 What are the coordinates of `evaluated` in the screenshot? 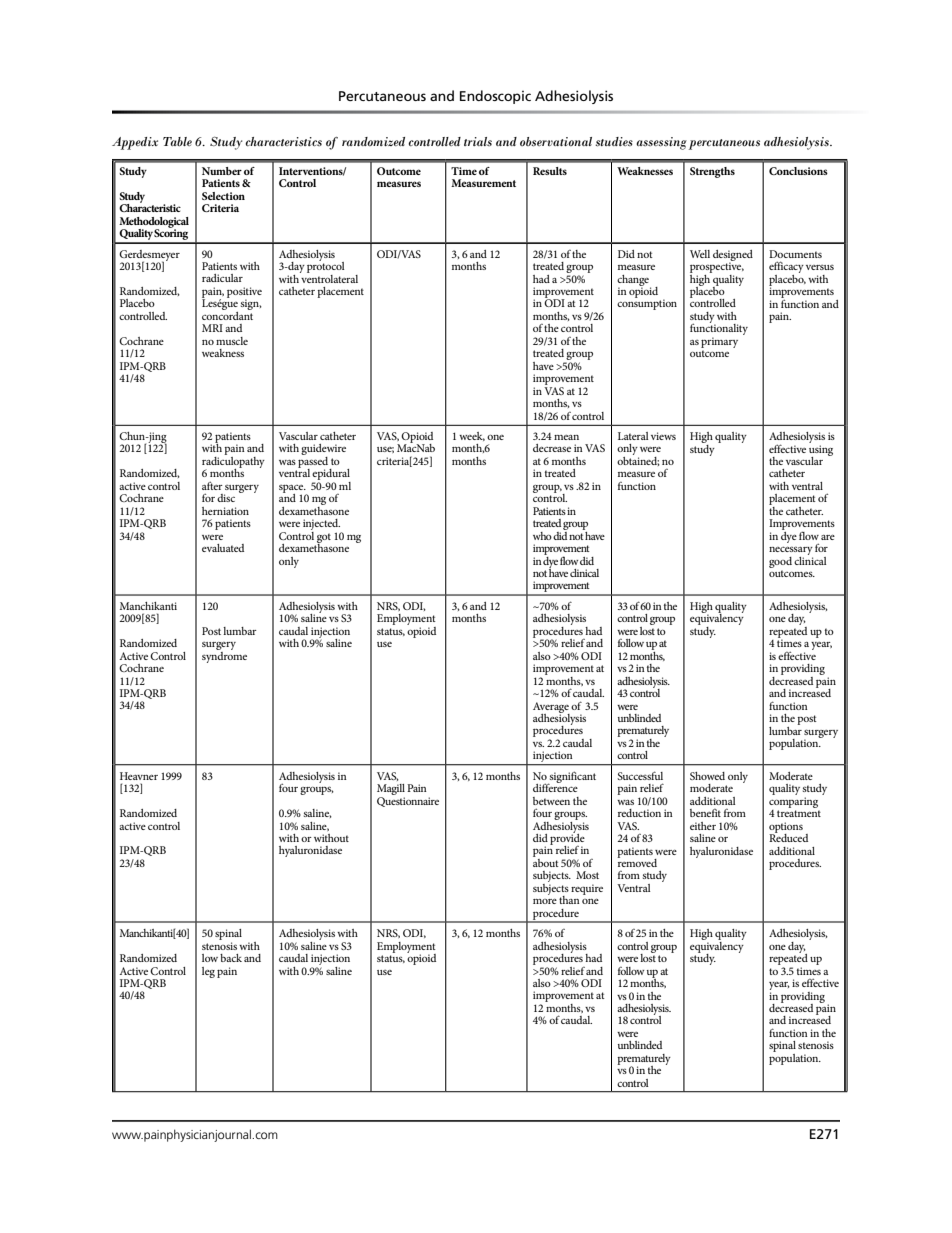 It's located at (223, 548).
